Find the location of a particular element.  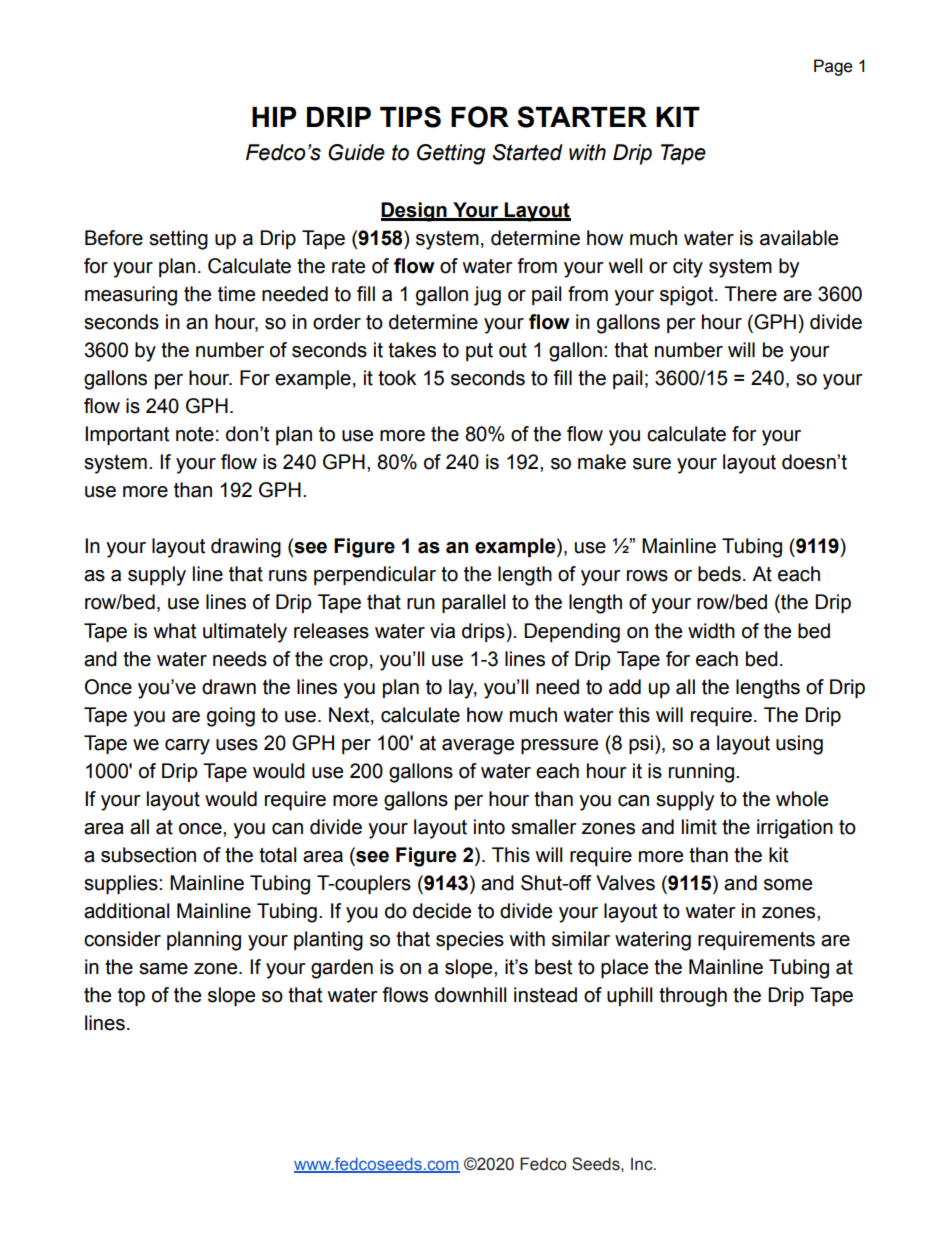

top is located at coordinates (131, 997).
